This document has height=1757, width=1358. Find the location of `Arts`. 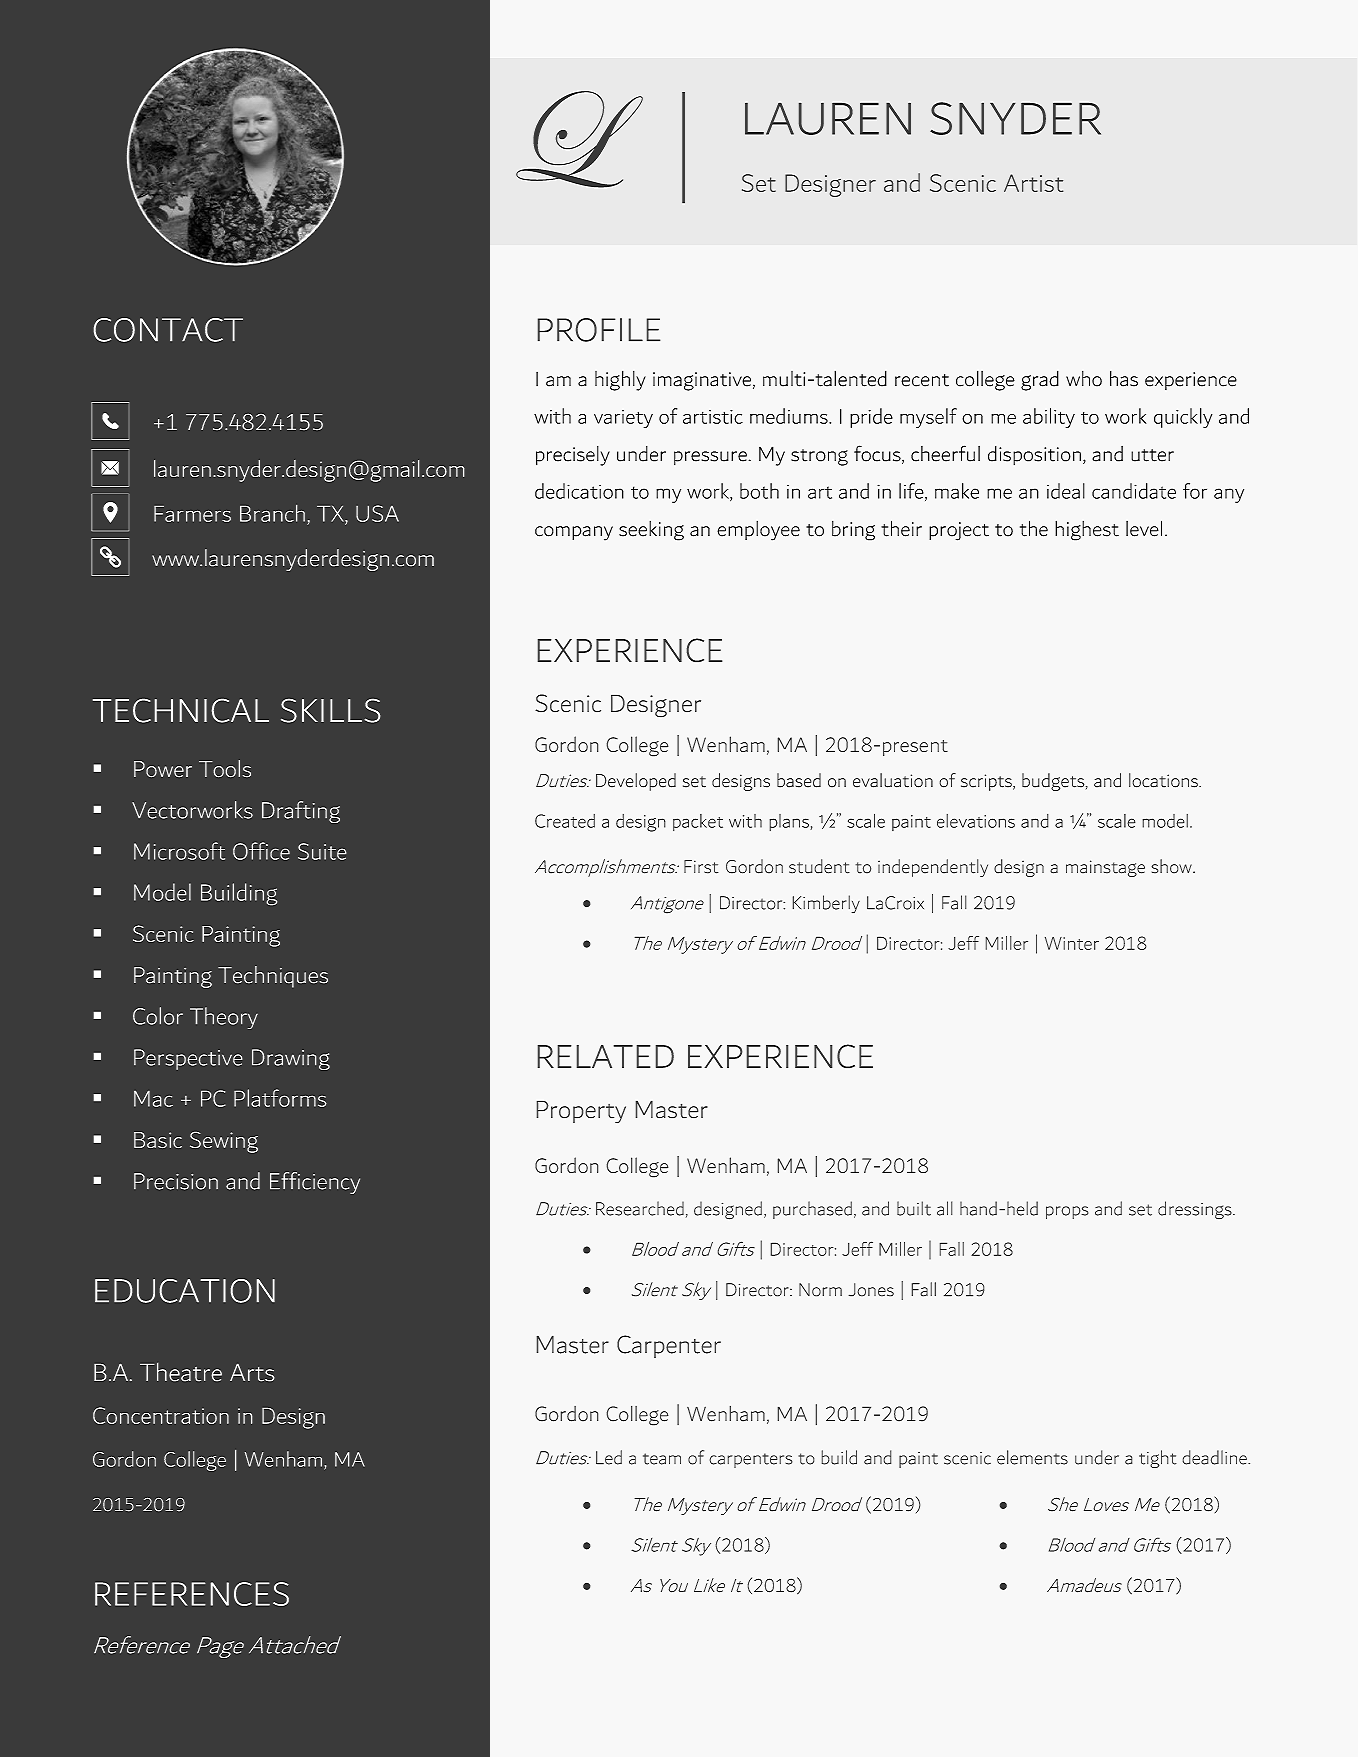

Arts is located at coordinates (252, 1372).
